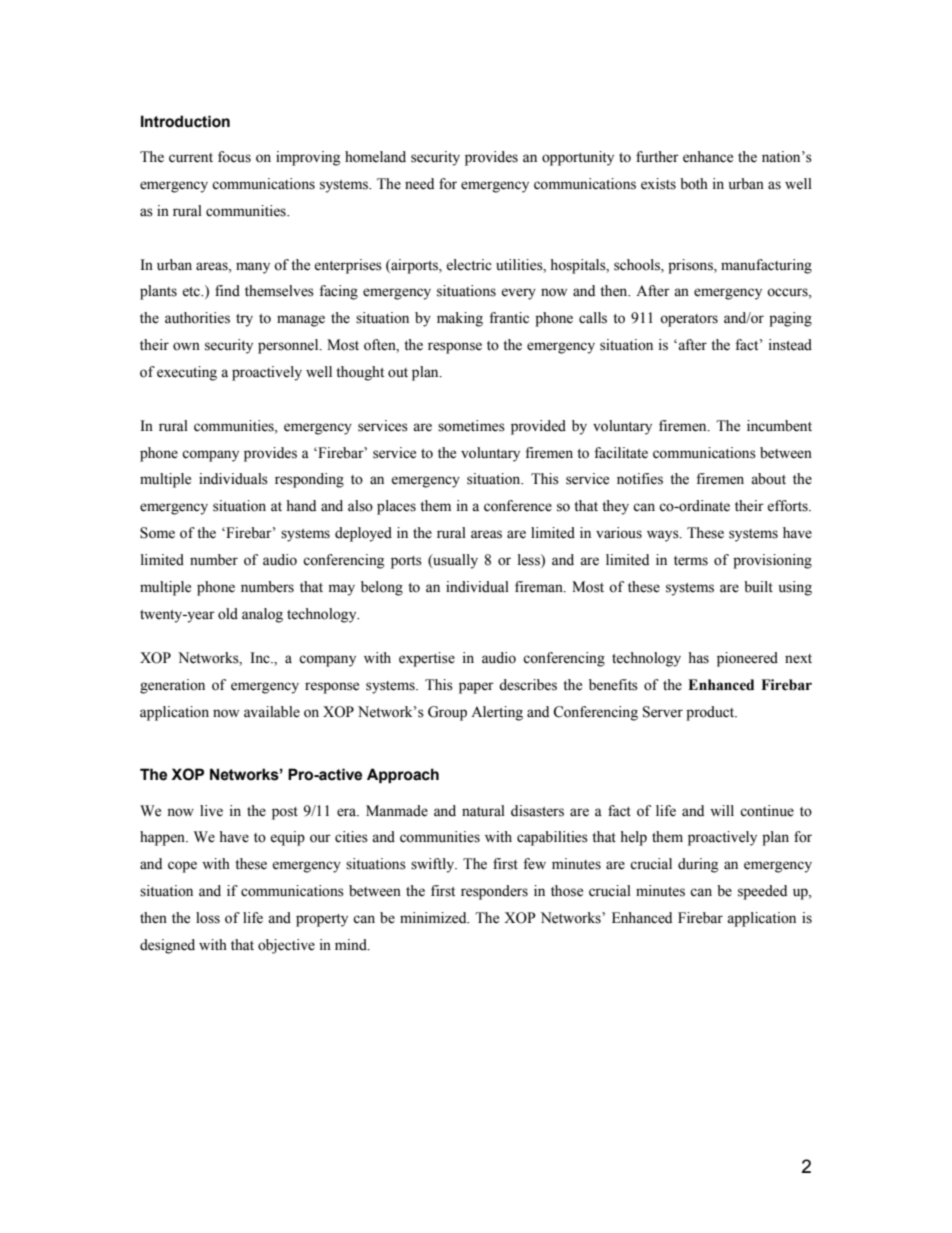 This screenshot has height=1233, width=952. What do you see at coordinates (419, 184) in the screenshot?
I see `need` at bounding box center [419, 184].
